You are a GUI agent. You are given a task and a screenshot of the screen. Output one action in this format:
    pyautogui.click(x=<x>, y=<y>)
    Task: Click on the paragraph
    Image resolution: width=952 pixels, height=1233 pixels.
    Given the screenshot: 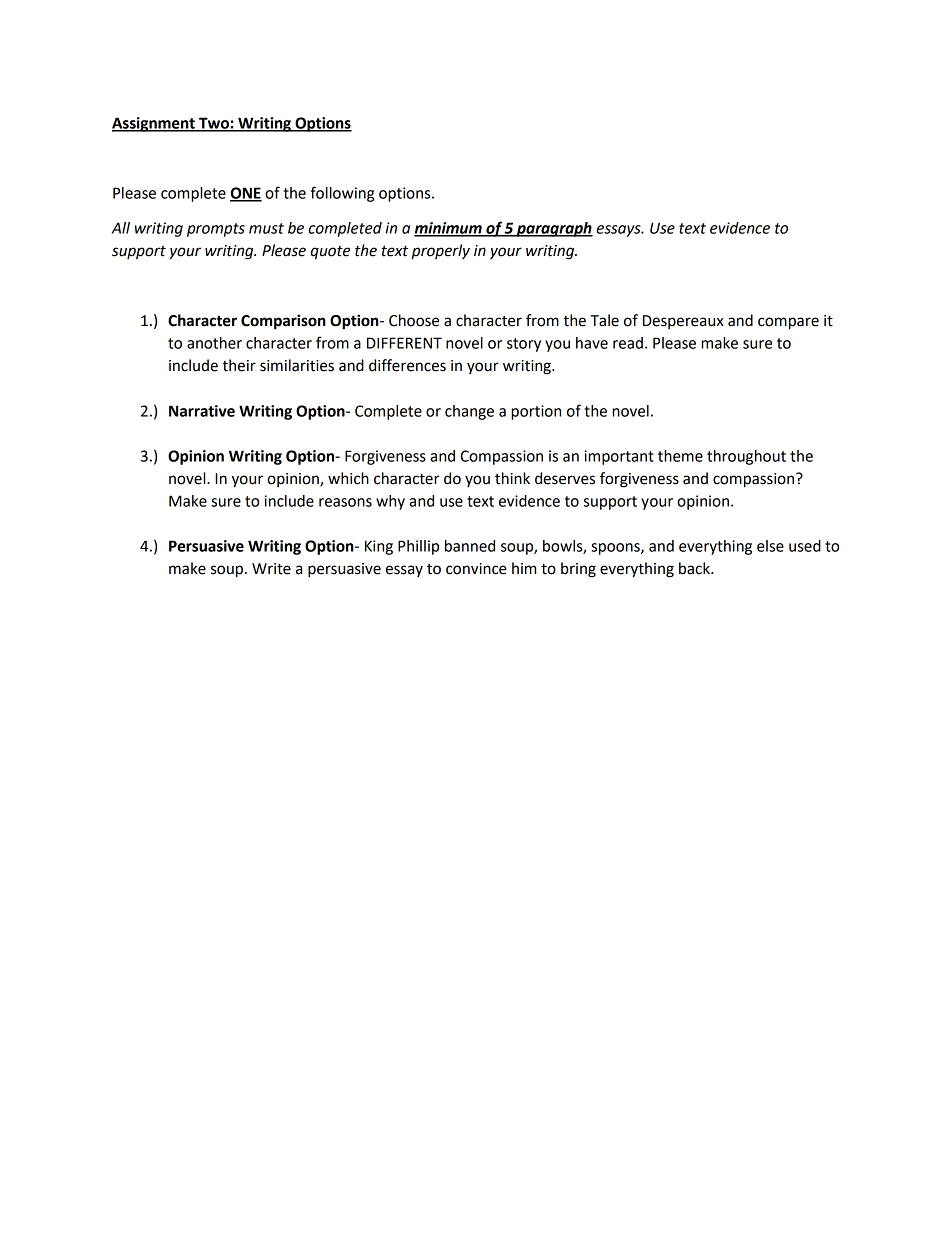 What is the action you would take?
    pyautogui.click(x=553, y=229)
